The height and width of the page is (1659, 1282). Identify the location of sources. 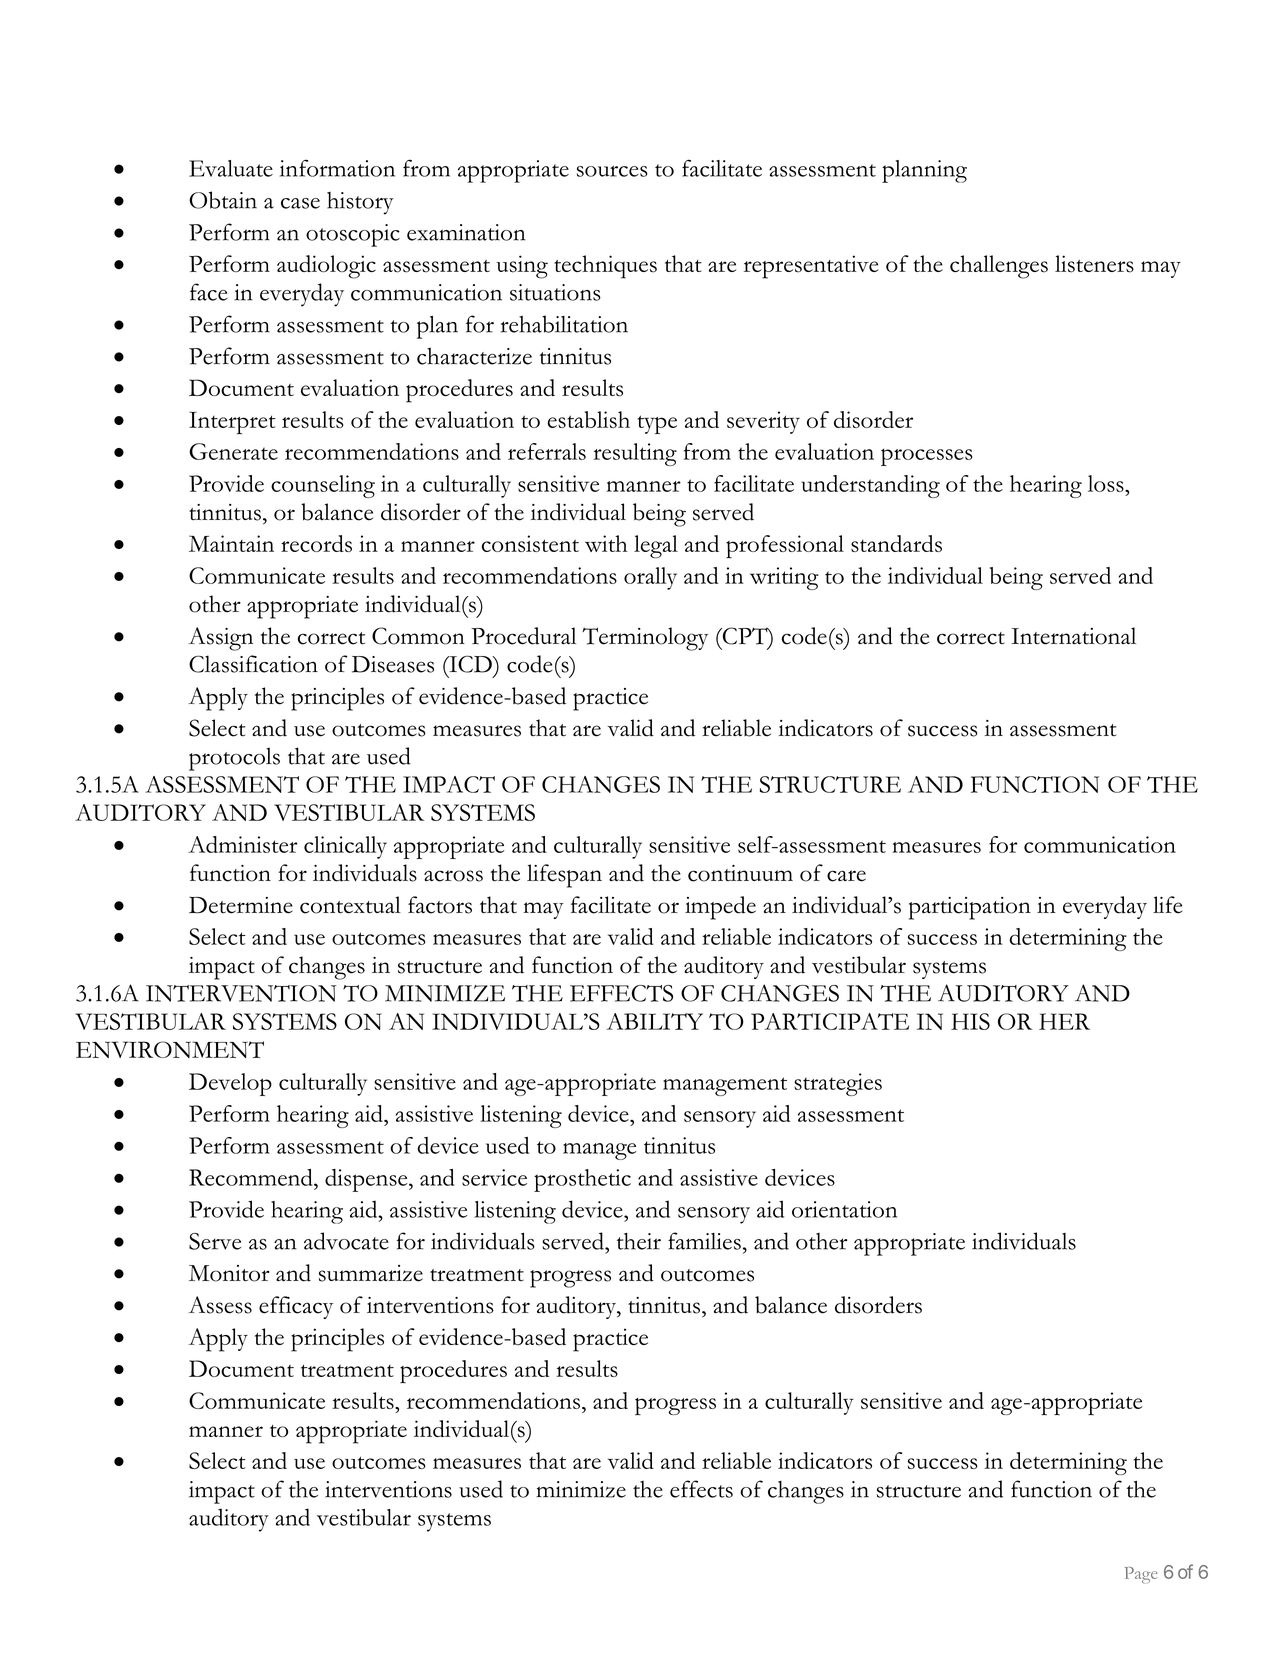
(612, 171).
